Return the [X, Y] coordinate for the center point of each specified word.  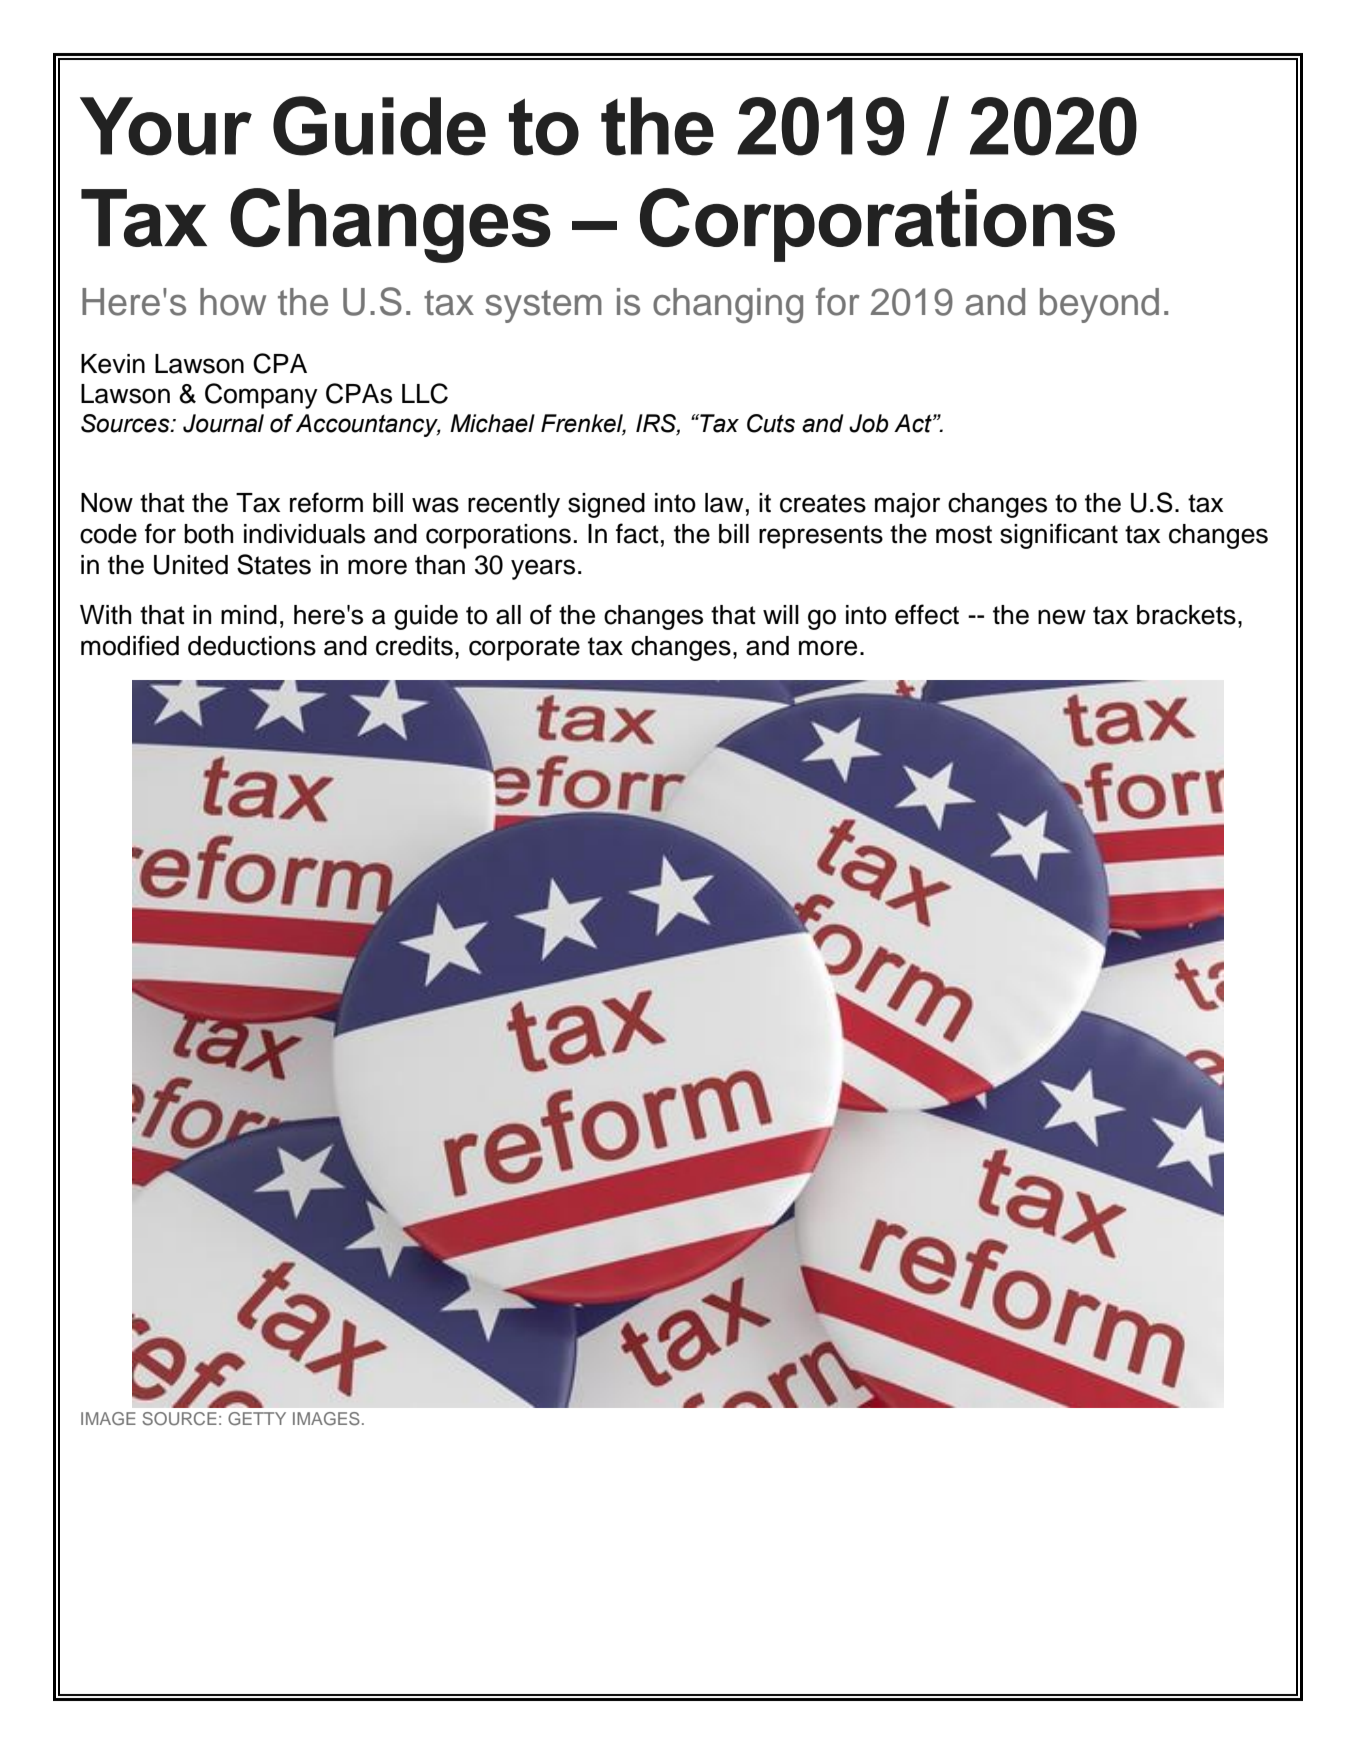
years [543, 569]
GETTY [257, 1418]
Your [166, 126]
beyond [1099, 305]
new [1062, 617]
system [543, 306]
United [191, 565]
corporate [524, 649]
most [964, 534]
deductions [252, 646]
